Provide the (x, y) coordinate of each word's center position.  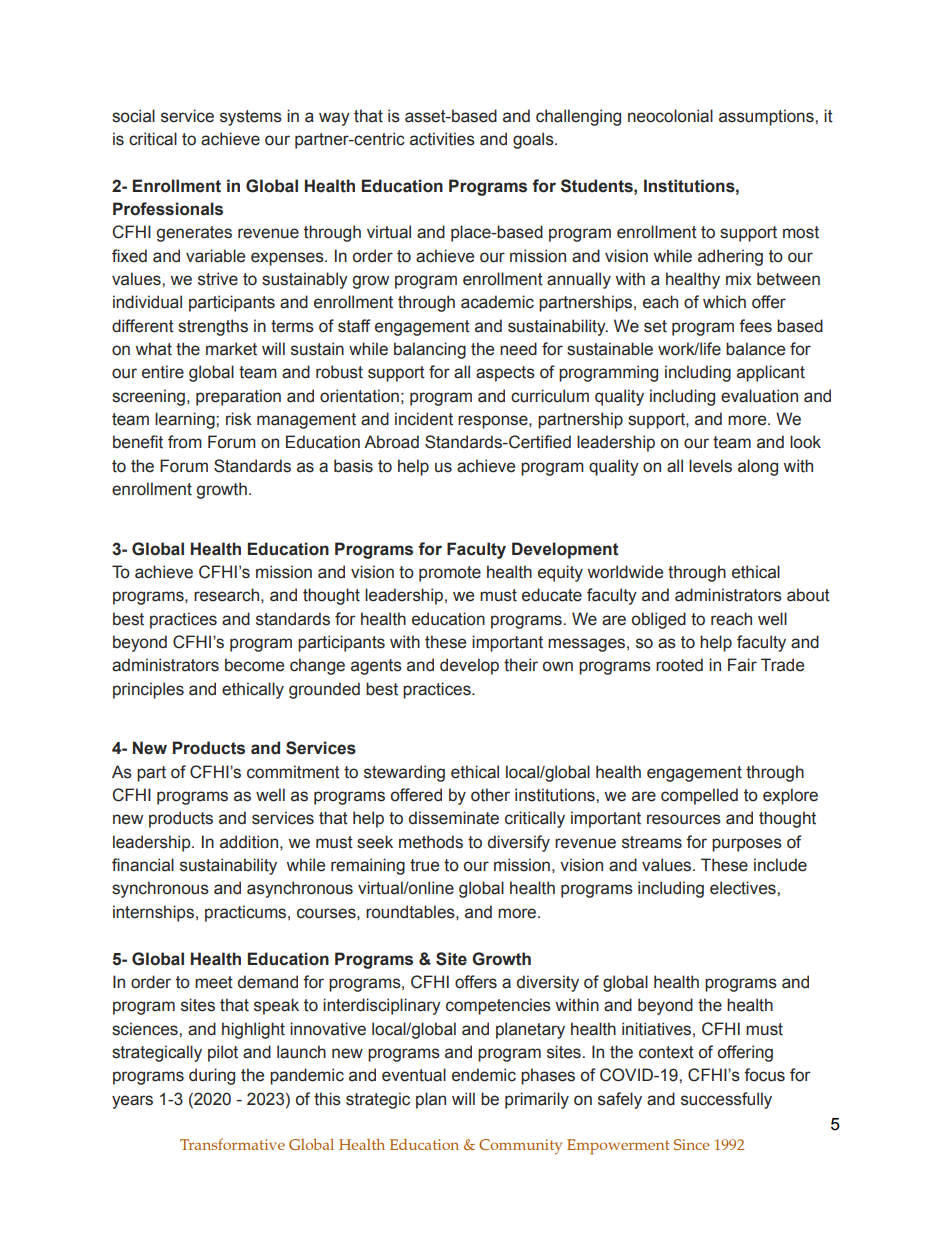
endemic (484, 1075)
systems (251, 118)
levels (710, 466)
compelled (699, 796)
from (185, 442)
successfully (726, 1100)
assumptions (767, 117)
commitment (293, 772)
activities (442, 139)
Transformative (232, 1144)
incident (424, 419)
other (490, 795)
